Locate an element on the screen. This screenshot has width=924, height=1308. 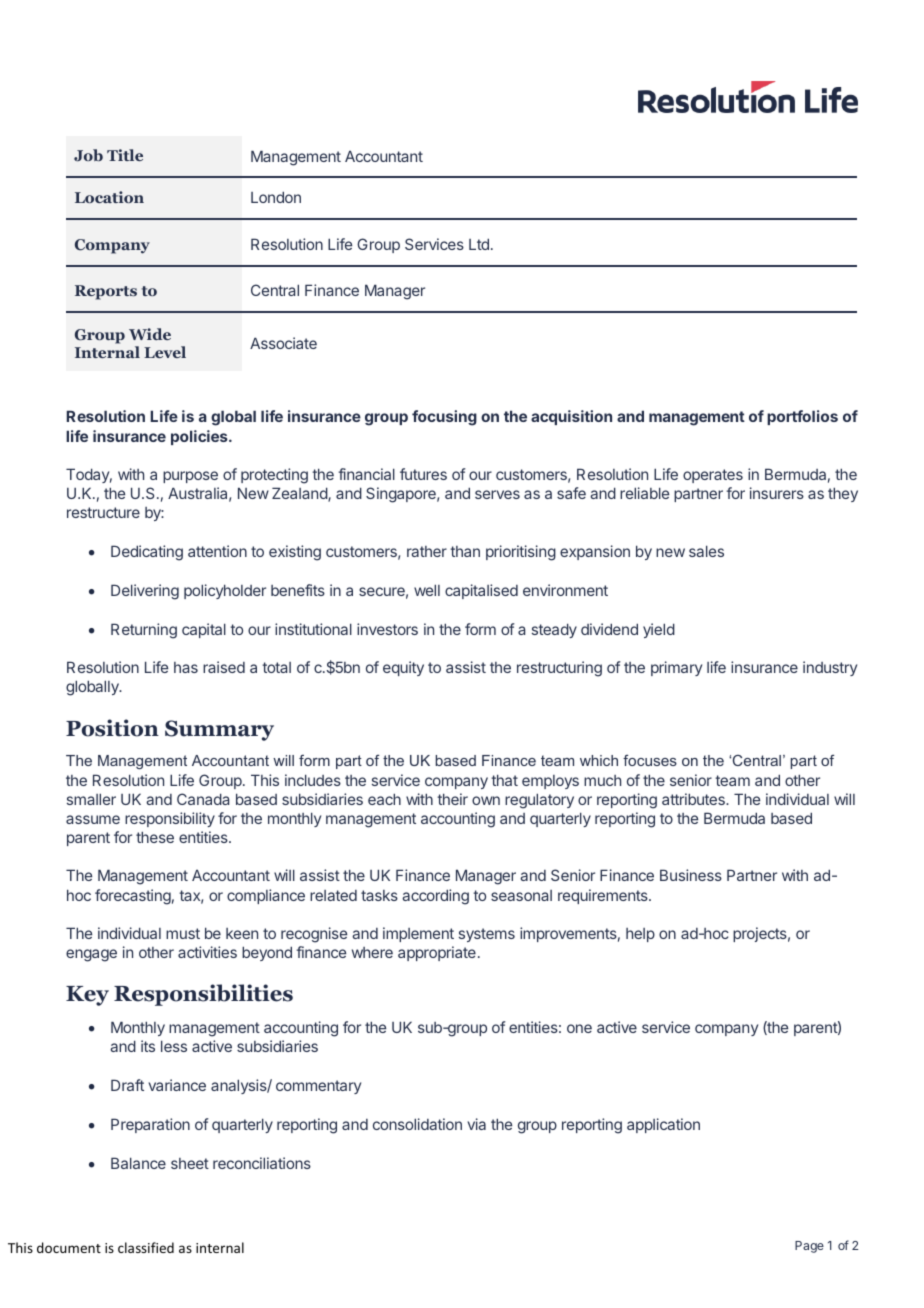
Location is located at coordinates (109, 197).
